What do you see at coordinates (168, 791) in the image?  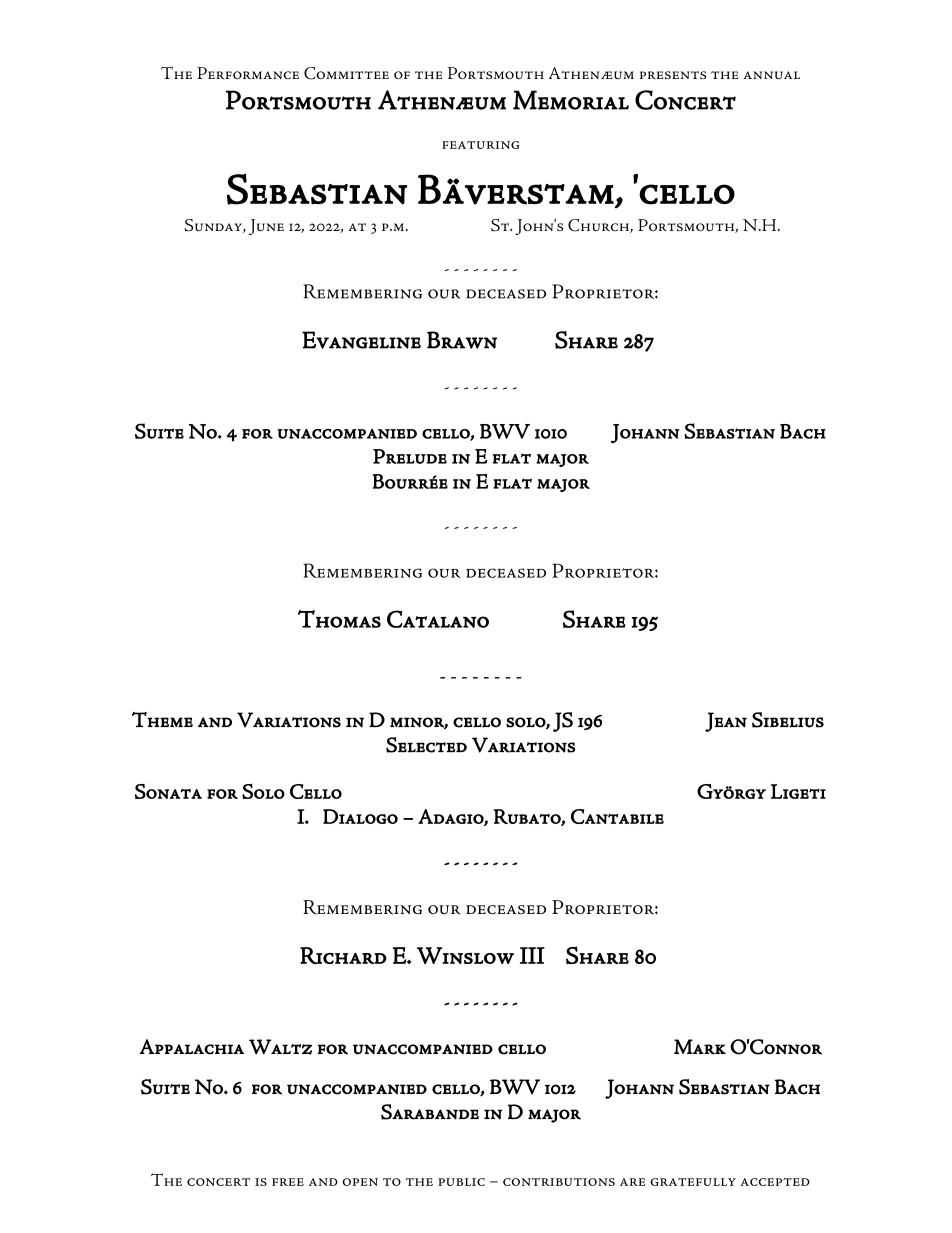 I see `Sonata` at bounding box center [168, 791].
